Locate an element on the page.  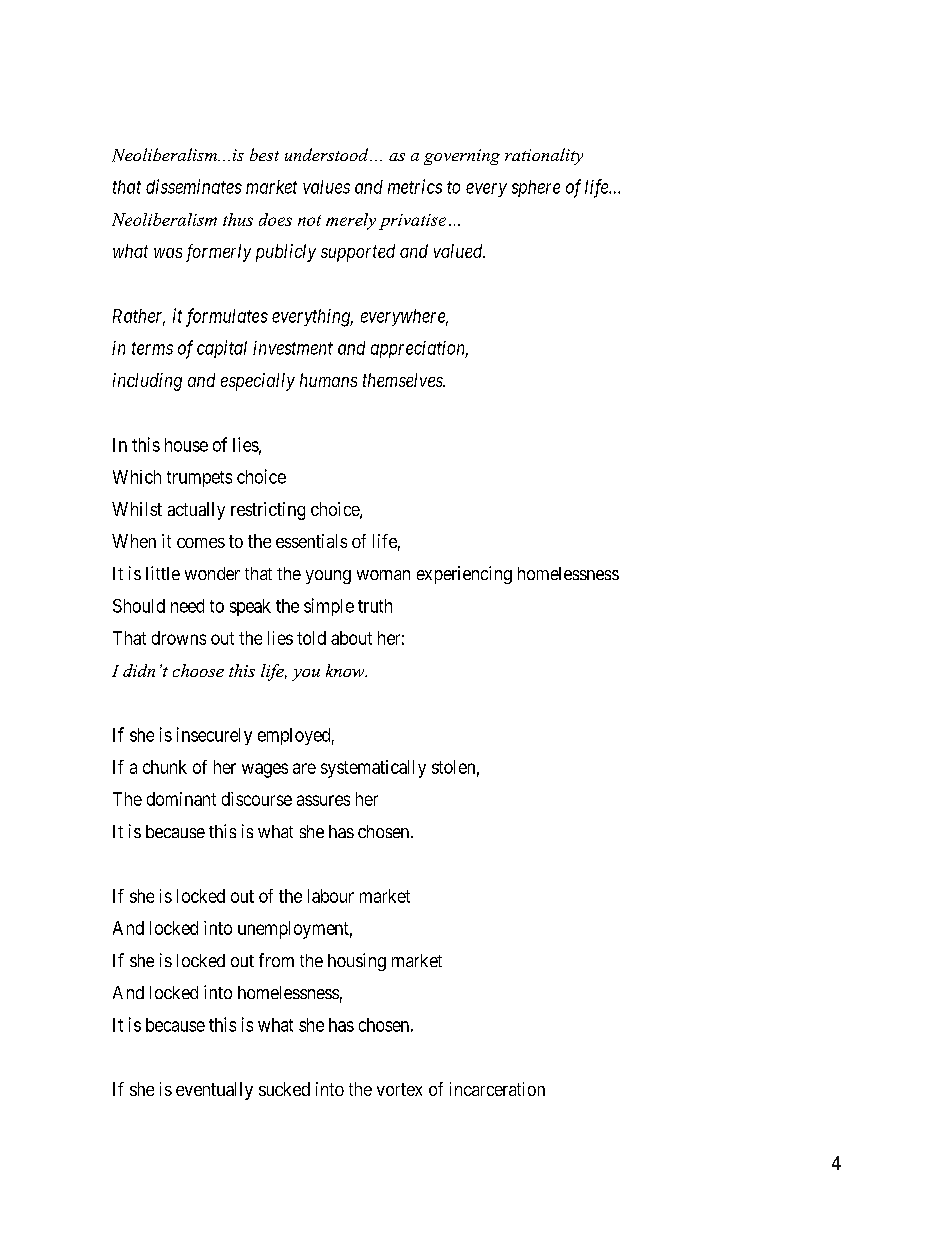
simple is located at coordinates (329, 607).
